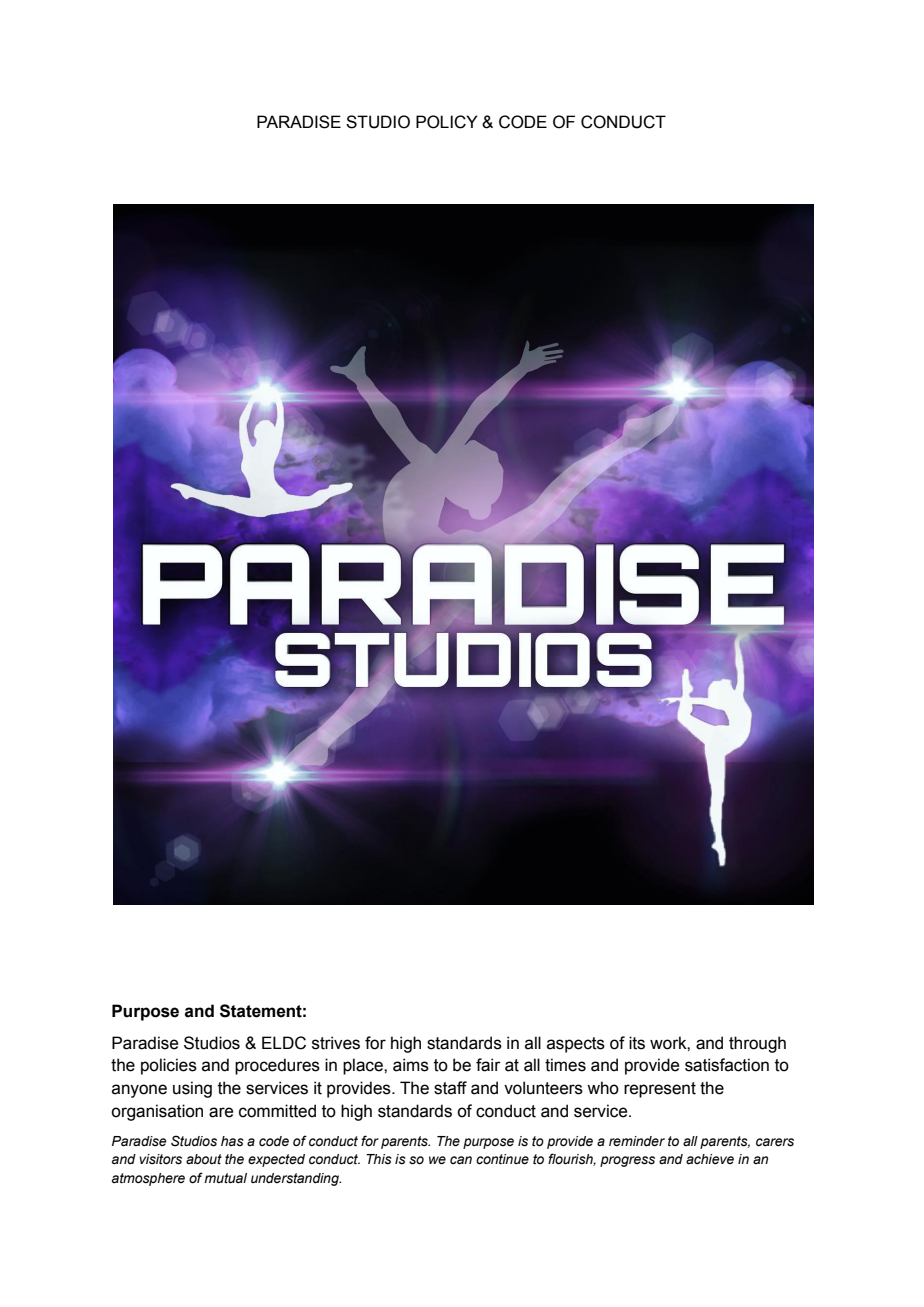 This screenshot has width=924, height=1307. Describe the element at coordinates (727, 1065) in the screenshot. I see `satisfaction` at that location.
